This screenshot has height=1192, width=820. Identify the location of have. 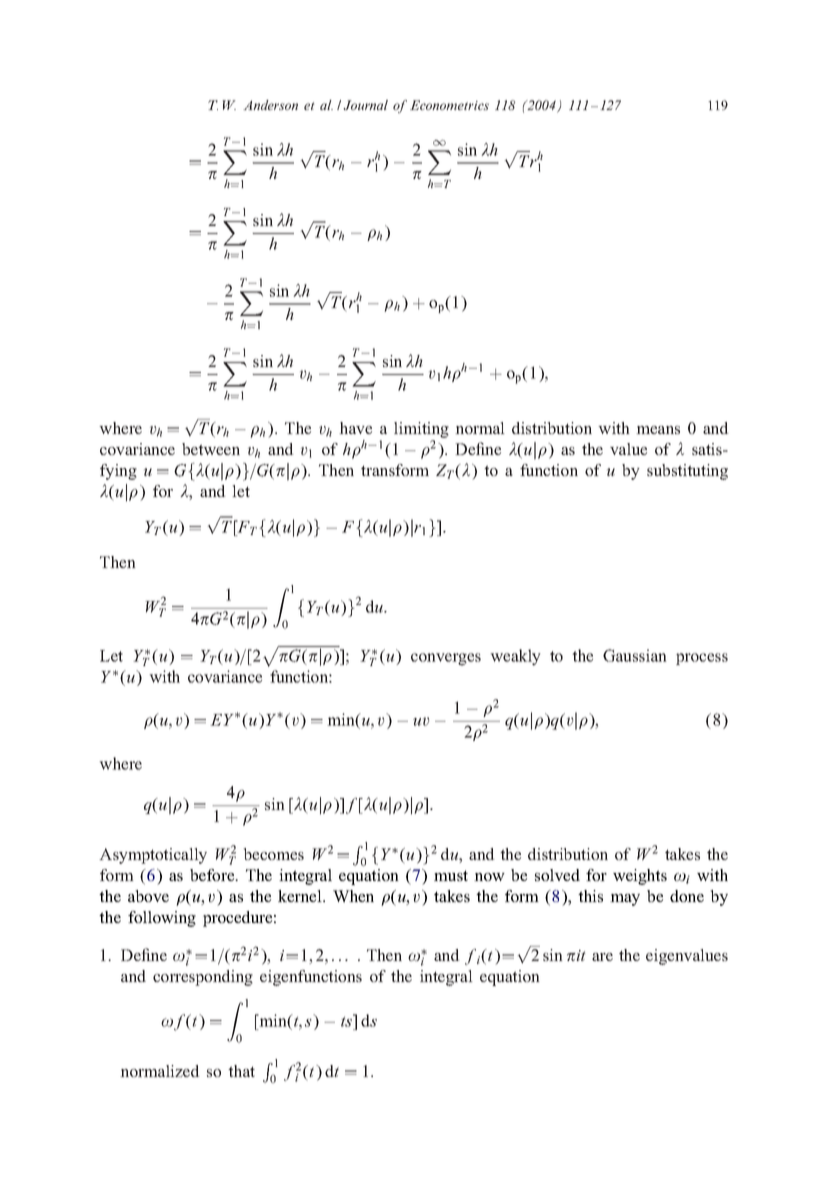
(355, 428).
